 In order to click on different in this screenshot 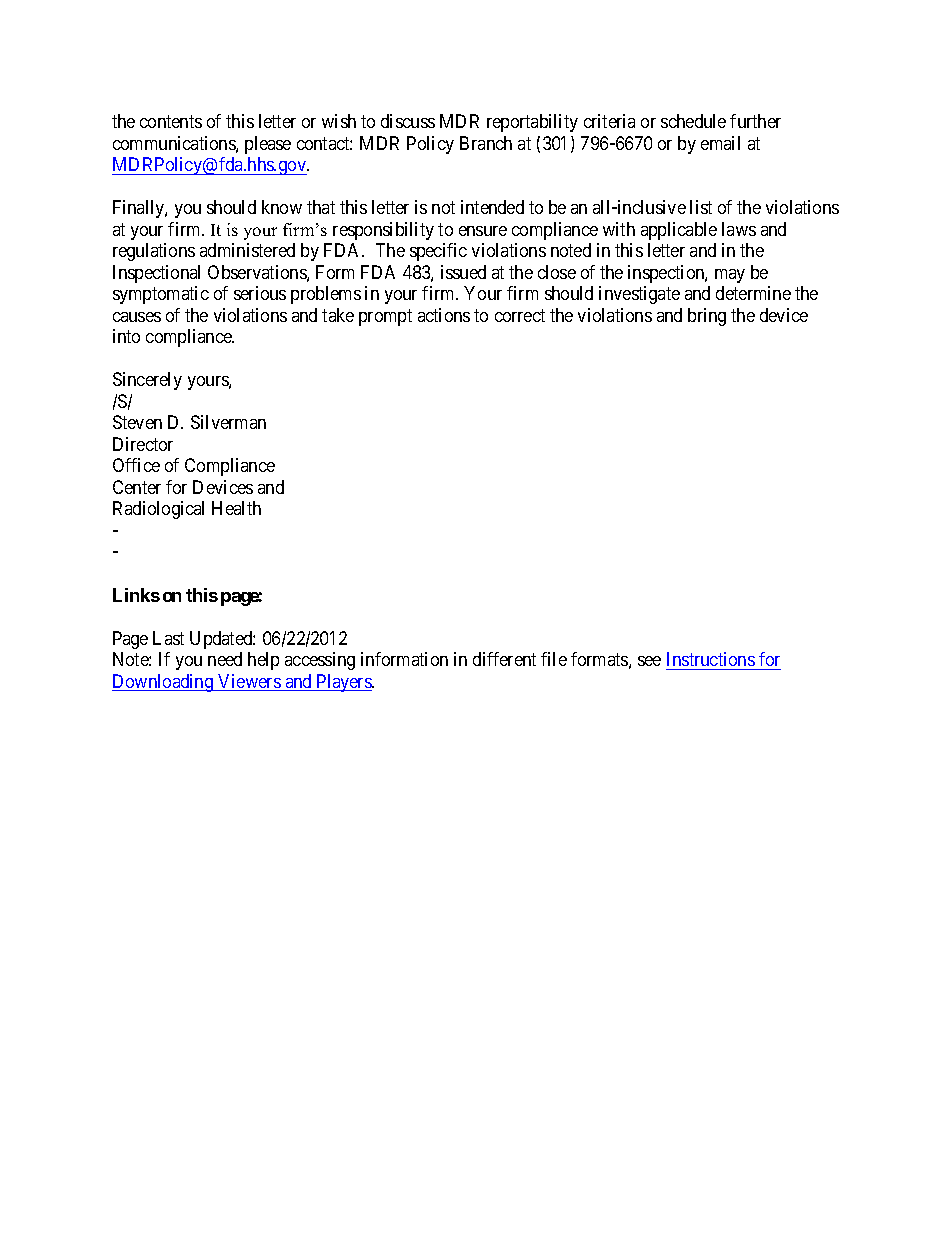, I will do `click(504, 659)`.
